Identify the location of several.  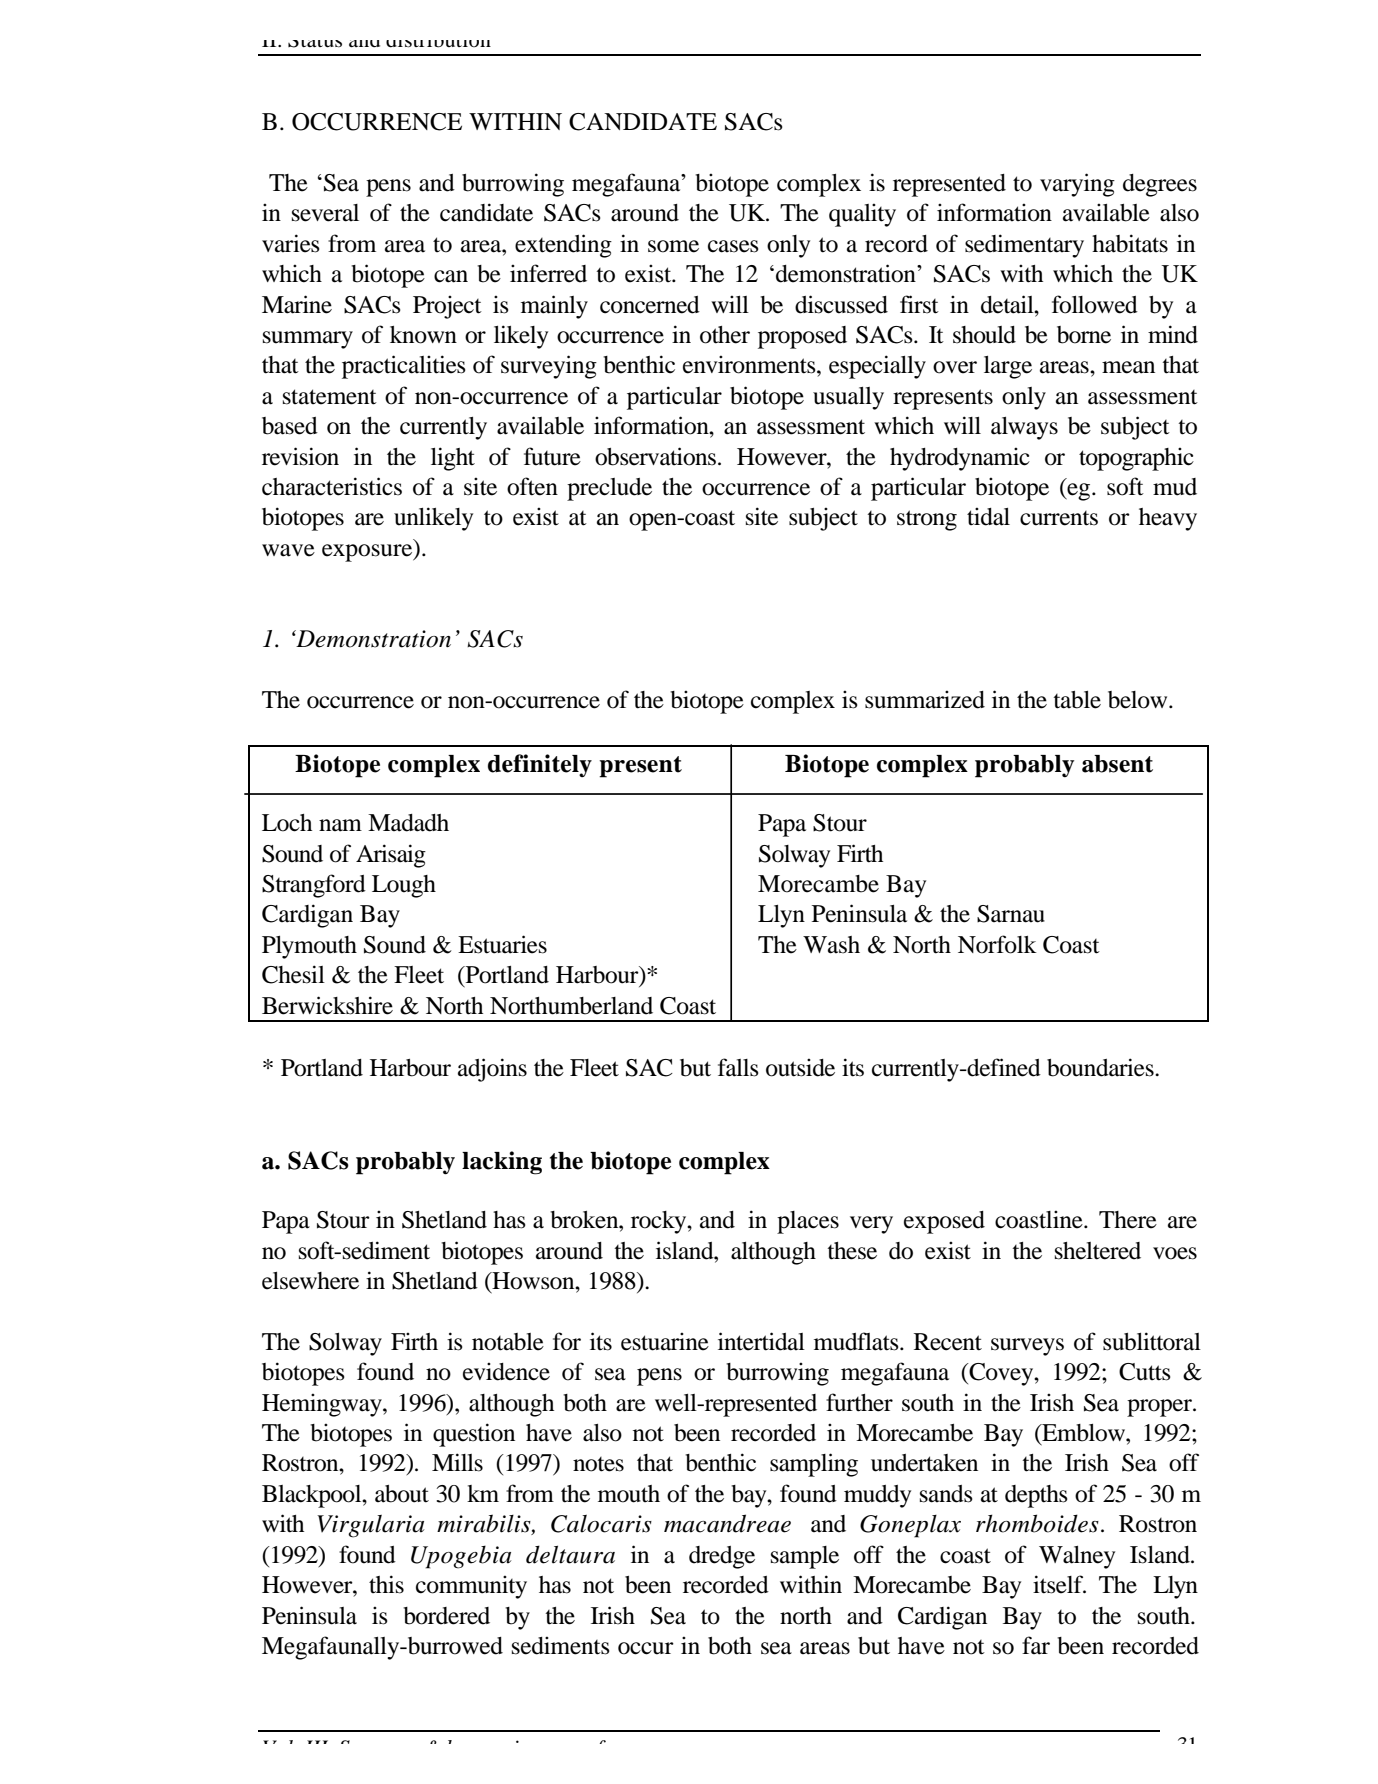
(325, 213).
